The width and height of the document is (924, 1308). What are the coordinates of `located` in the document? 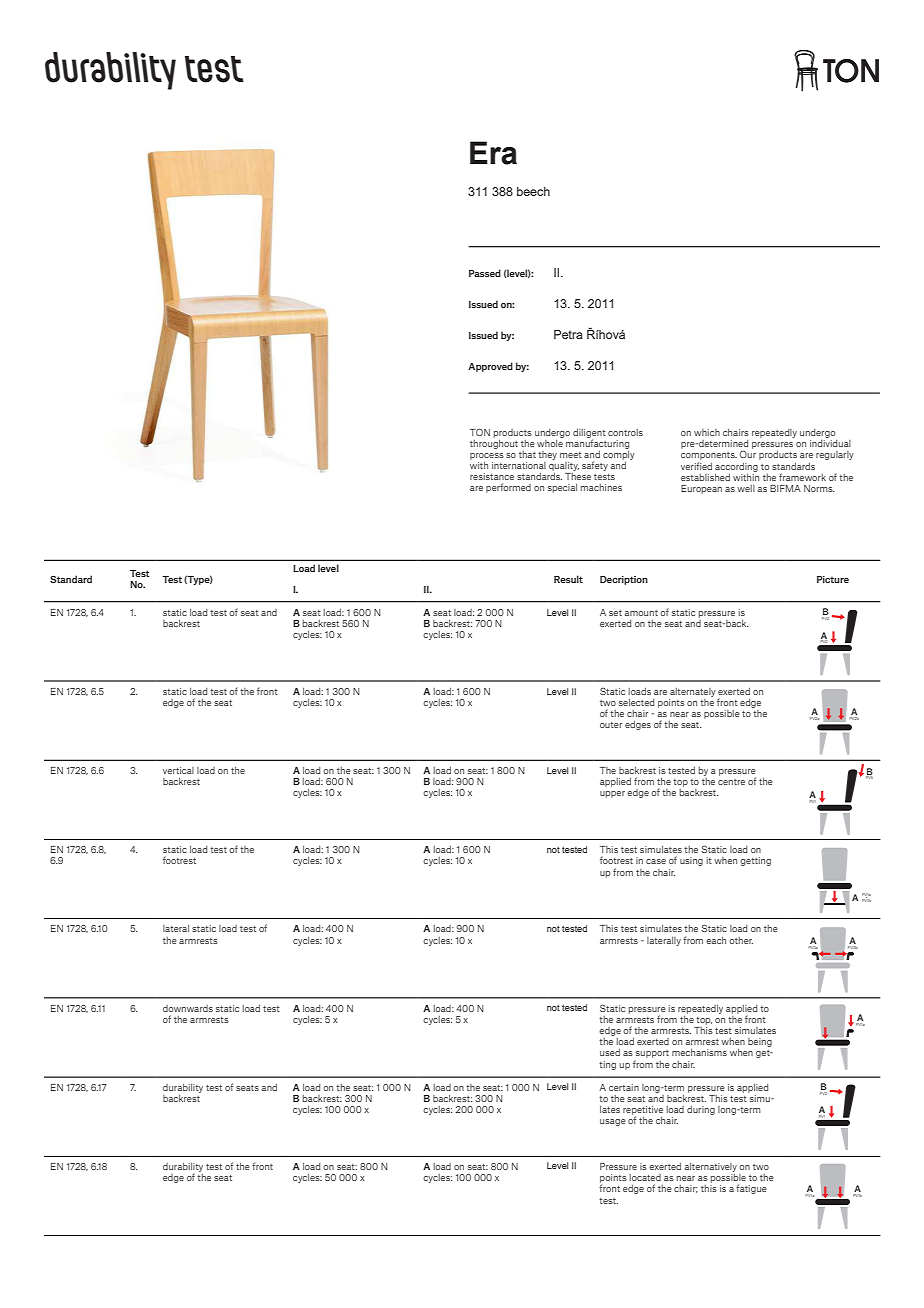 It's located at (645, 1177).
